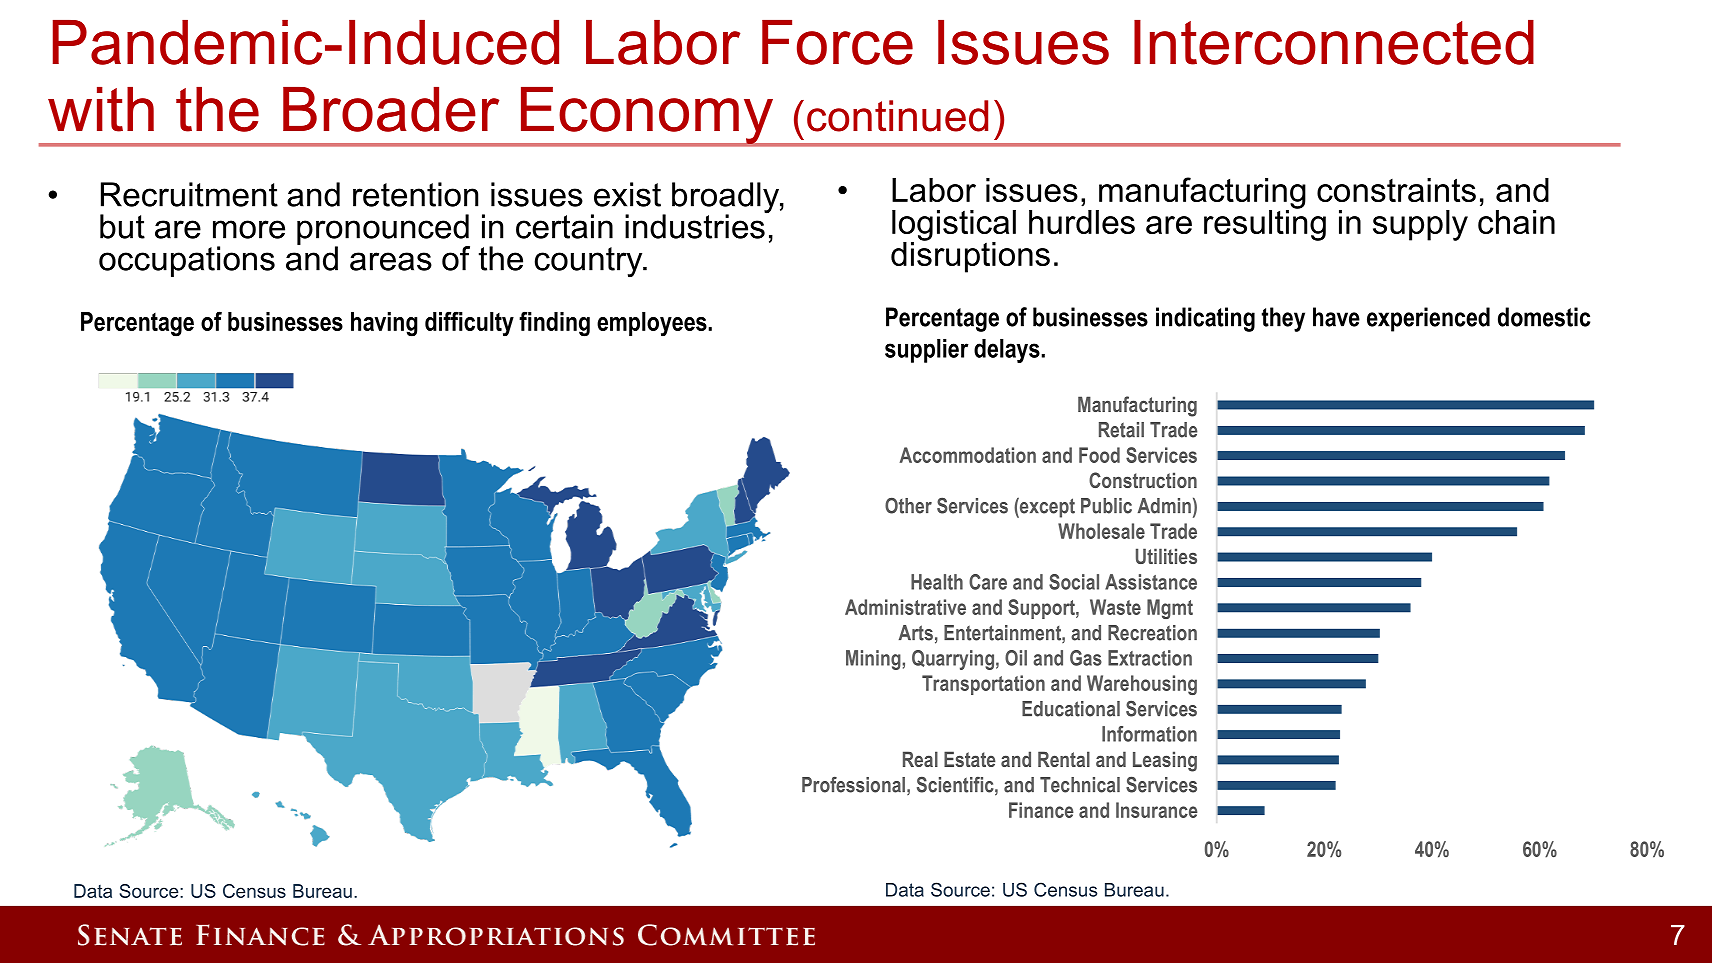 The width and height of the page is (1712, 963). I want to click on have, so click(1336, 317).
